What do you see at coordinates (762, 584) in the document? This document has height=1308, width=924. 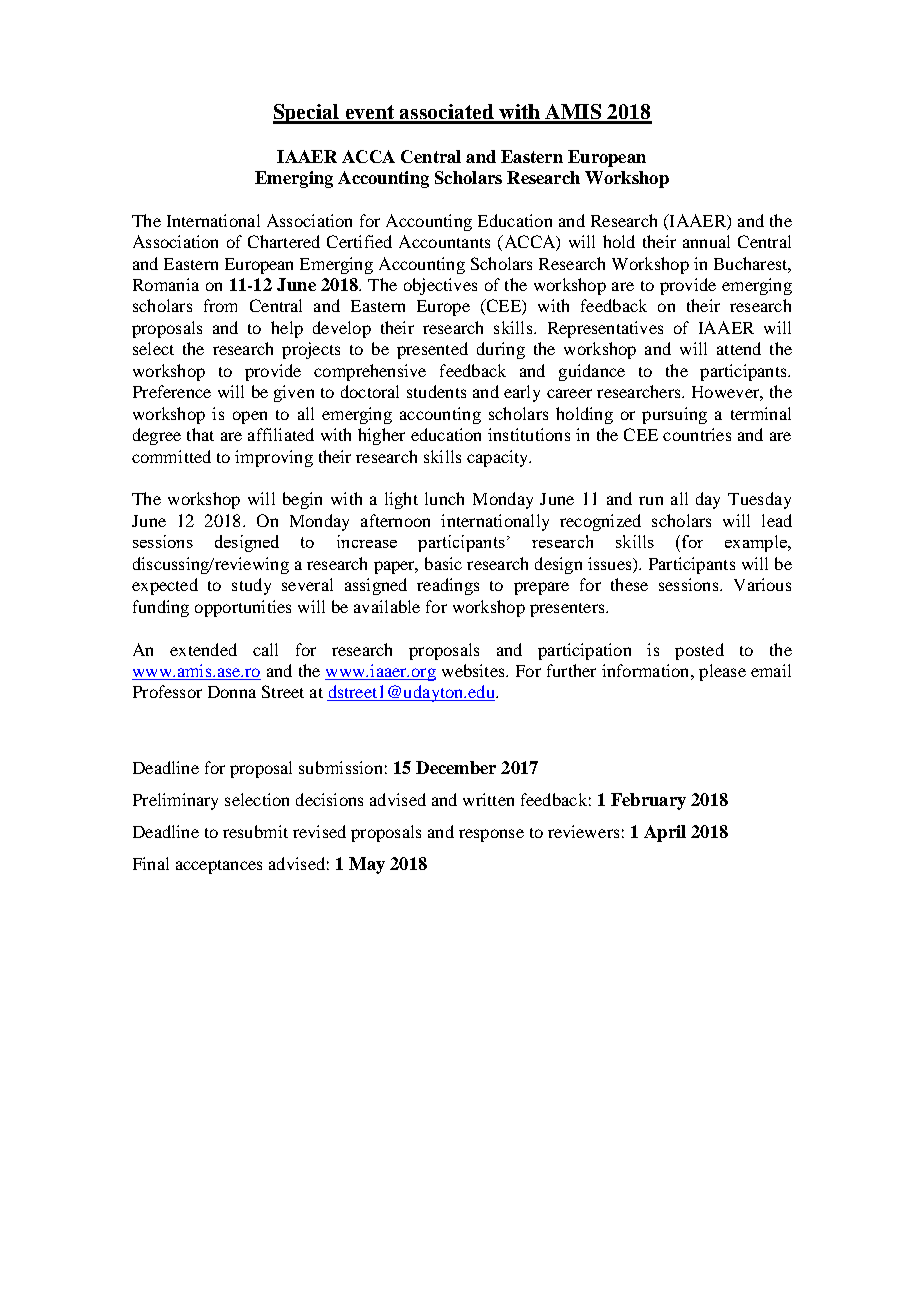 I see `Various` at bounding box center [762, 584].
